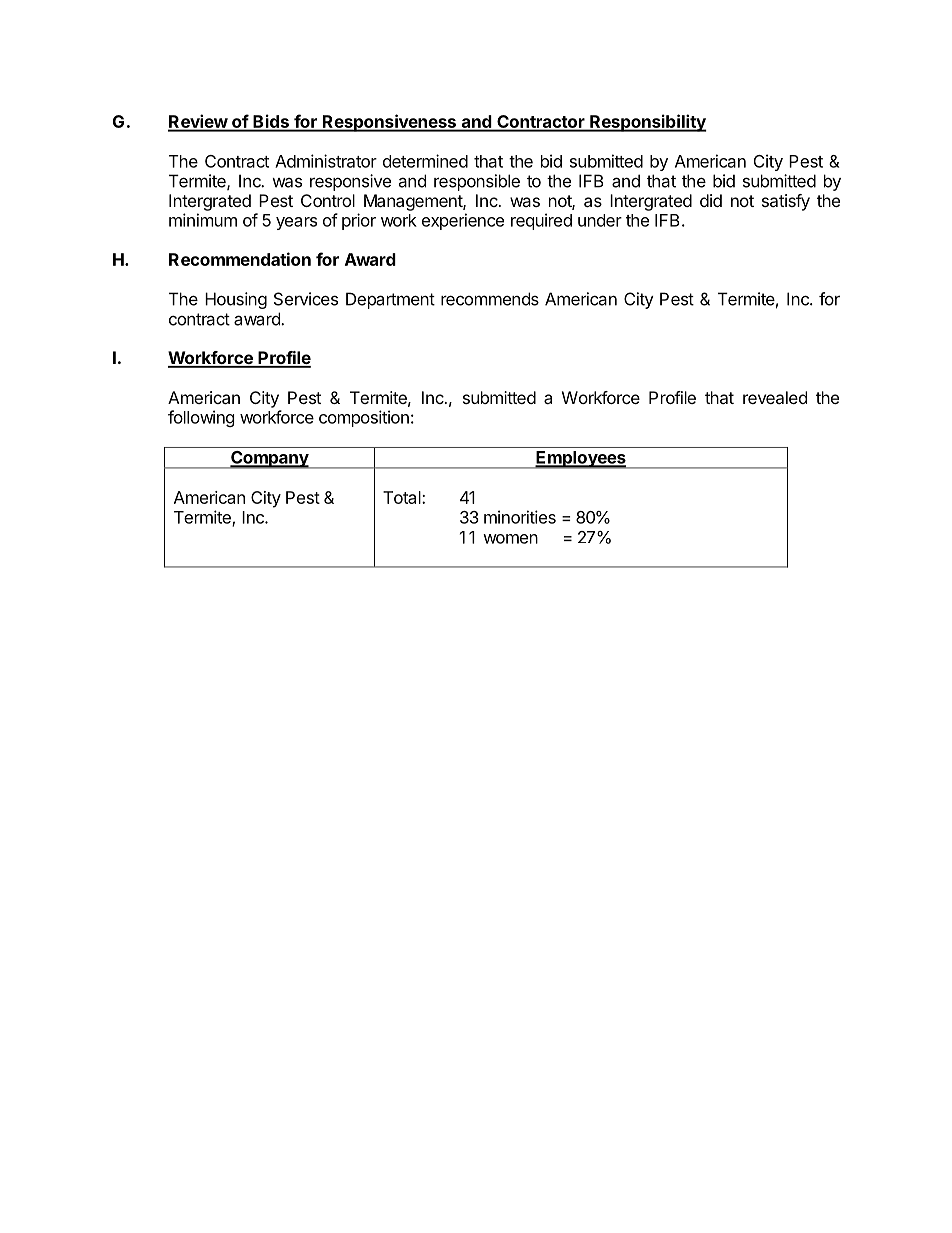 The width and height of the screenshot is (952, 1233). What do you see at coordinates (647, 123) in the screenshot?
I see `Responsibility` at bounding box center [647, 123].
